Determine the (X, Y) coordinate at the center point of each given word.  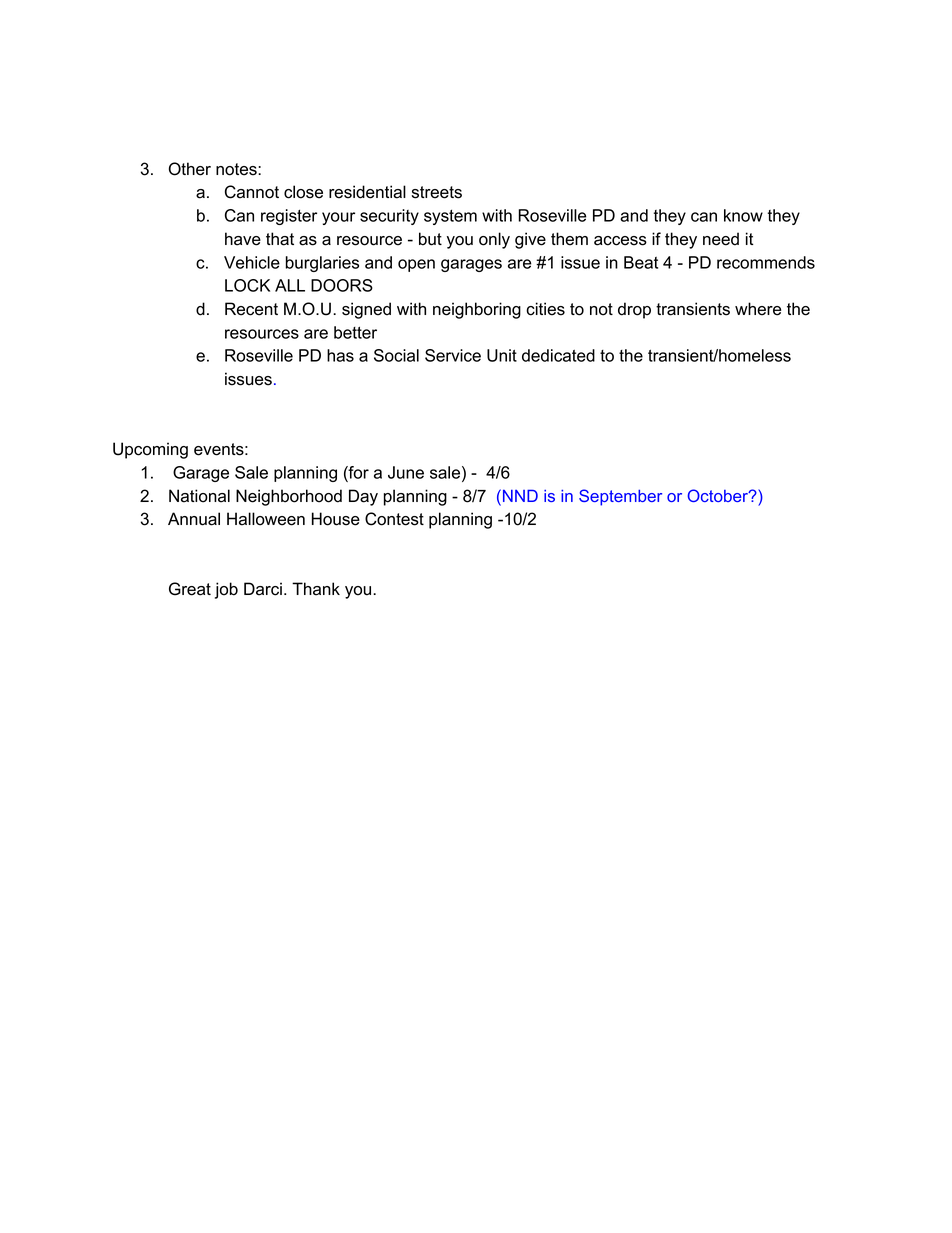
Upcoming (150, 450)
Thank (316, 589)
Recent (251, 309)
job (226, 590)
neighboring (477, 310)
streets (437, 192)
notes (237, 169)
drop (634, 310)
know (743, 215)
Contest (394, 519)
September (620, 497)
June (406, 472)
